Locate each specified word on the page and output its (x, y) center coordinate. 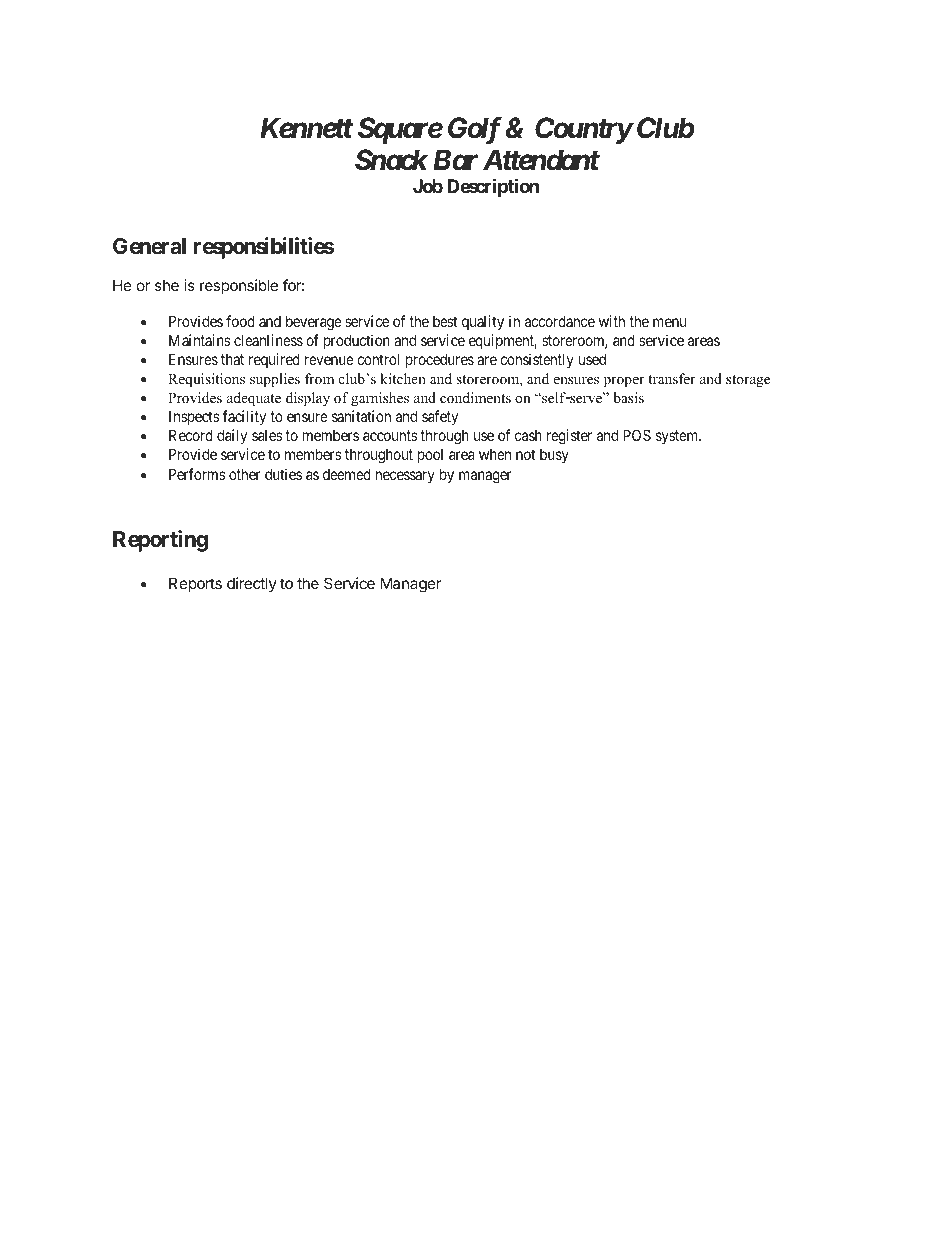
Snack (391, 160)
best (445, 321)
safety (440, 417)
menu (669, 322)
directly (252, 584)
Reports (195, 584)
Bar (455, 160)
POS (637, 435)
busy (554, 455)
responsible (239, 286)
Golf (475, 130)
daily (232, 436)
